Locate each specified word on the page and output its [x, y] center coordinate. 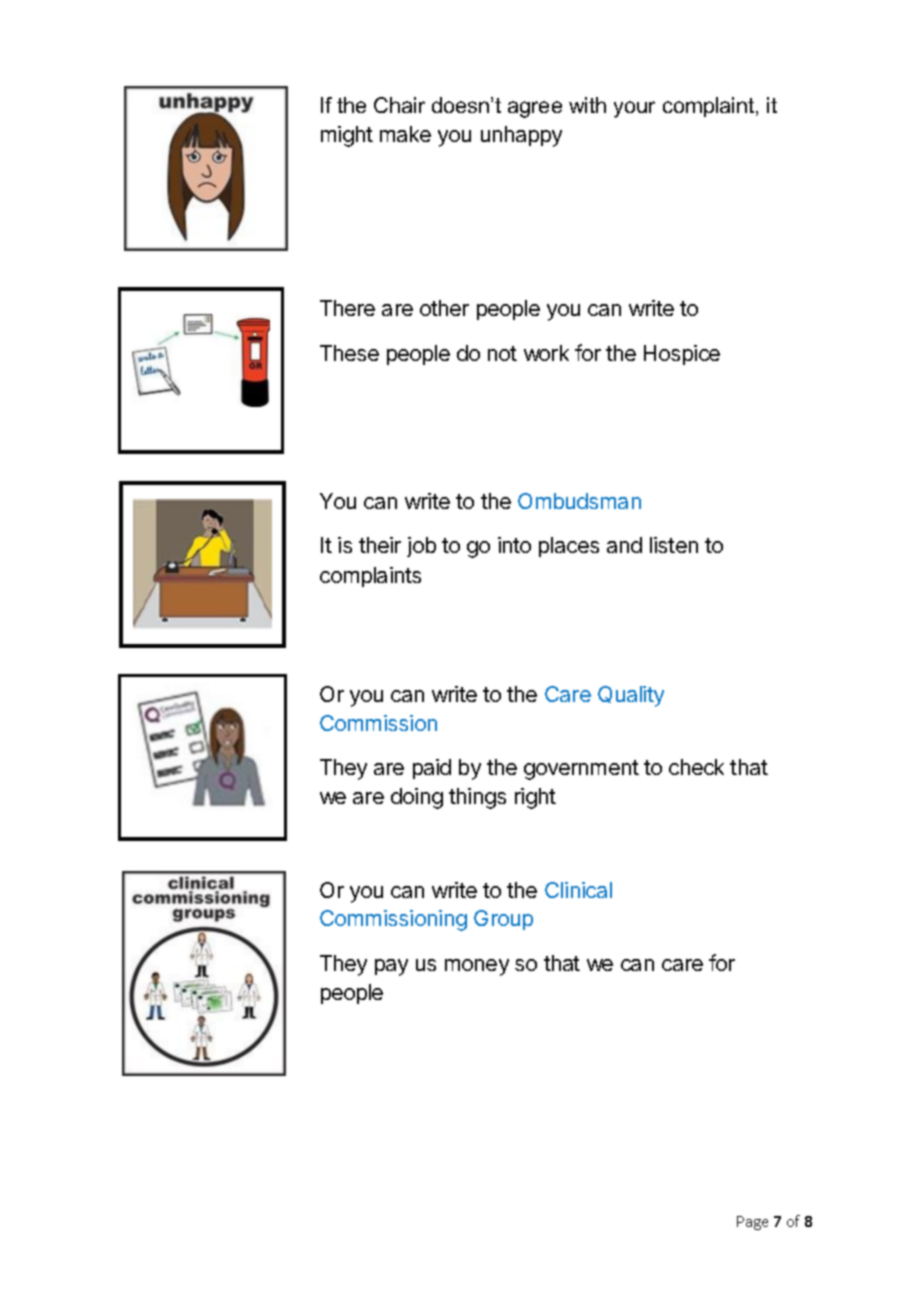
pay [391, 967]
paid [432, 769]
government [581, 770]
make [405, 134]
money [477, 967]
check [696, 767]
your [634, 109]
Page [752, 1223]
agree [535, 109]
